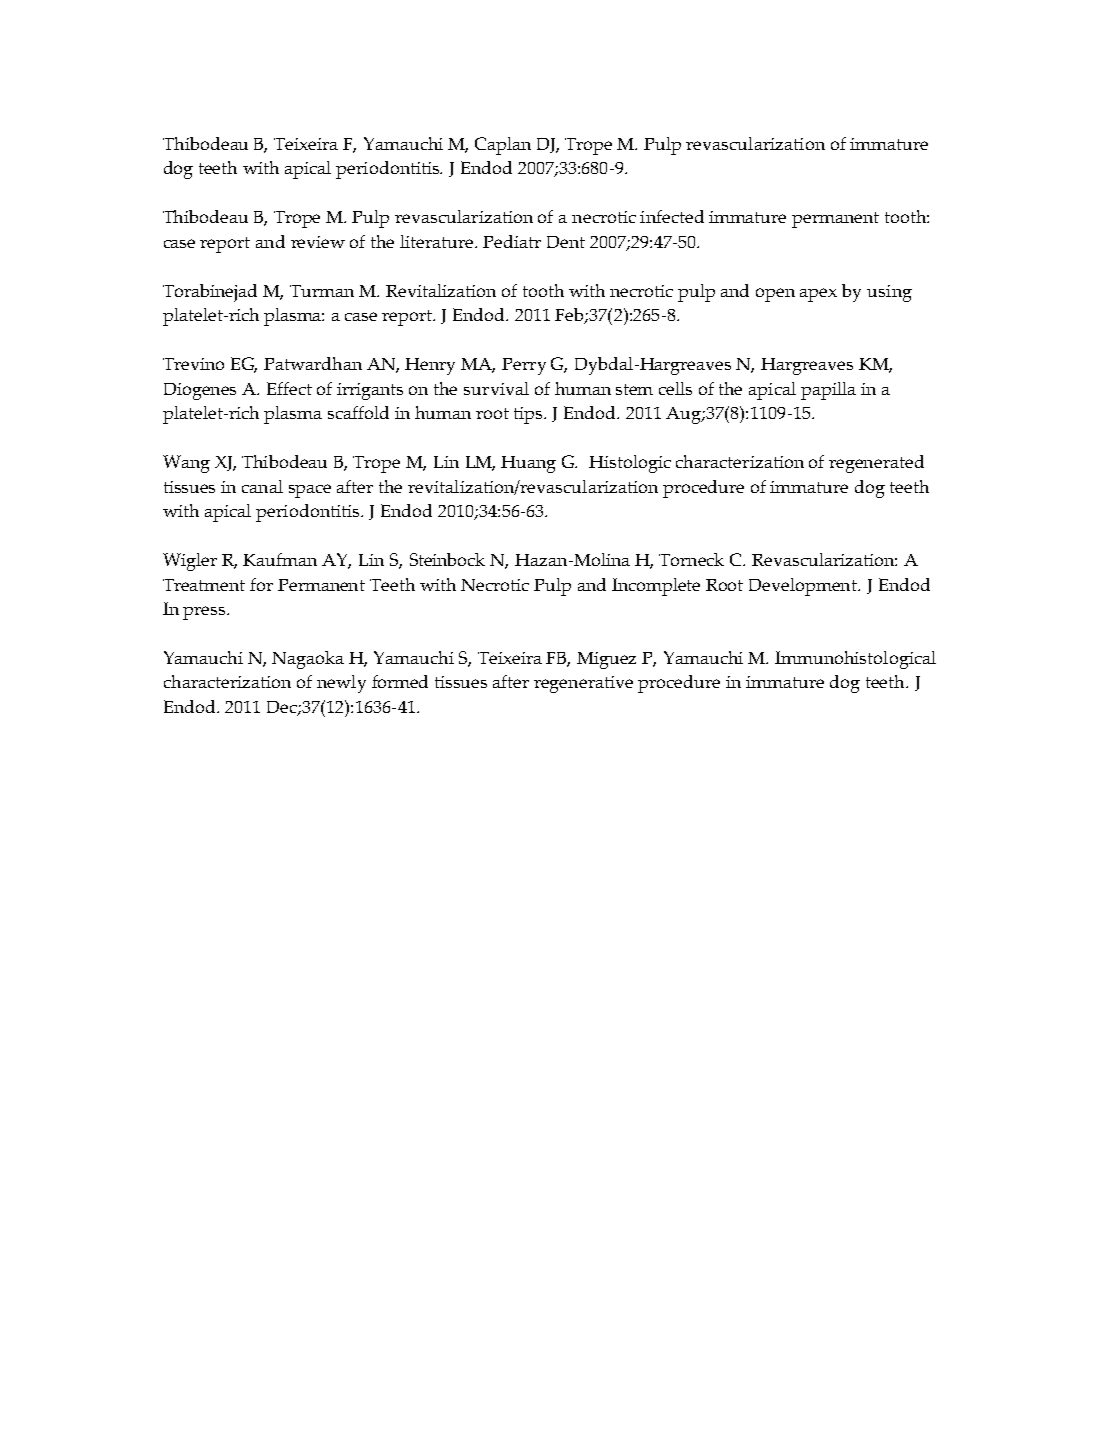 The image size is (1110, 1437). I want to click on Kaufman, so click(280, 559).
